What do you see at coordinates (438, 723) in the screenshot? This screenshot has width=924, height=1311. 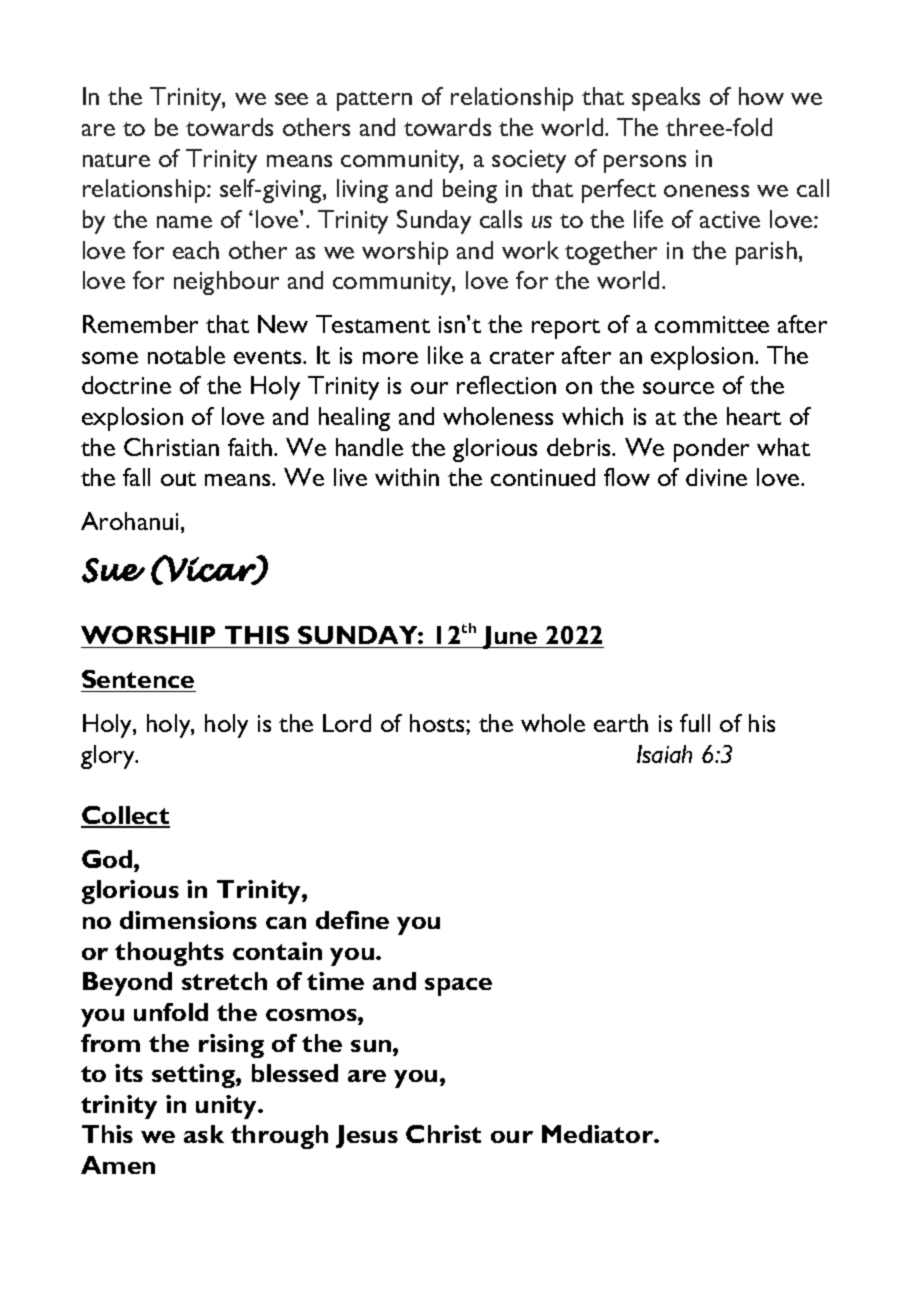 I see `hosts` at bounding box center [438, 723].
